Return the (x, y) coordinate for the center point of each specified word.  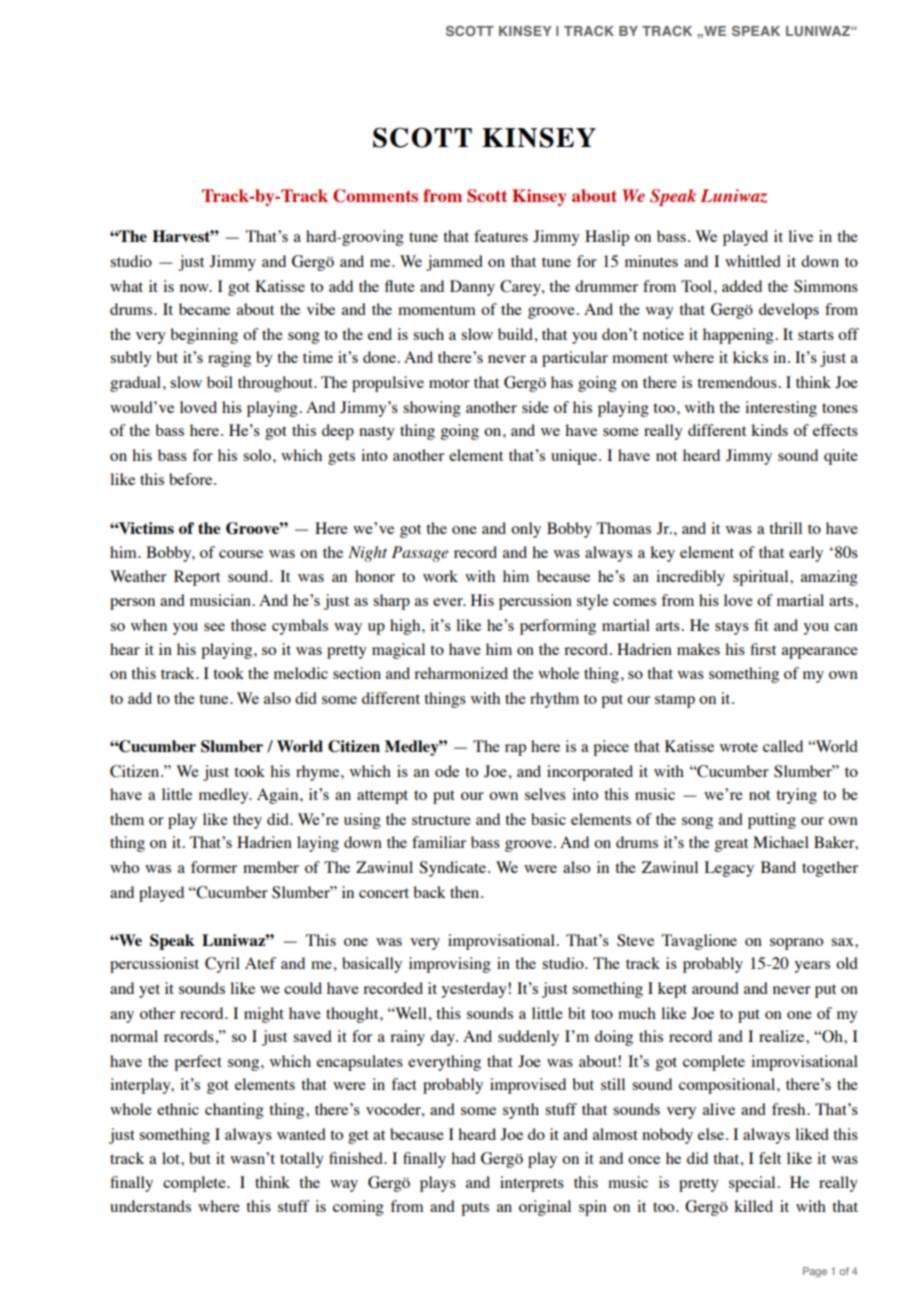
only (526, 530)
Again (279, 796)
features (501, 236)
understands (150, 1206)
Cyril (222, 965)
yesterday (475, 990)
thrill (785, 528)
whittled (753, 261)
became (204, 309)
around (715, 988)
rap (515, 750)
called (783, 746)
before (192, 479)
